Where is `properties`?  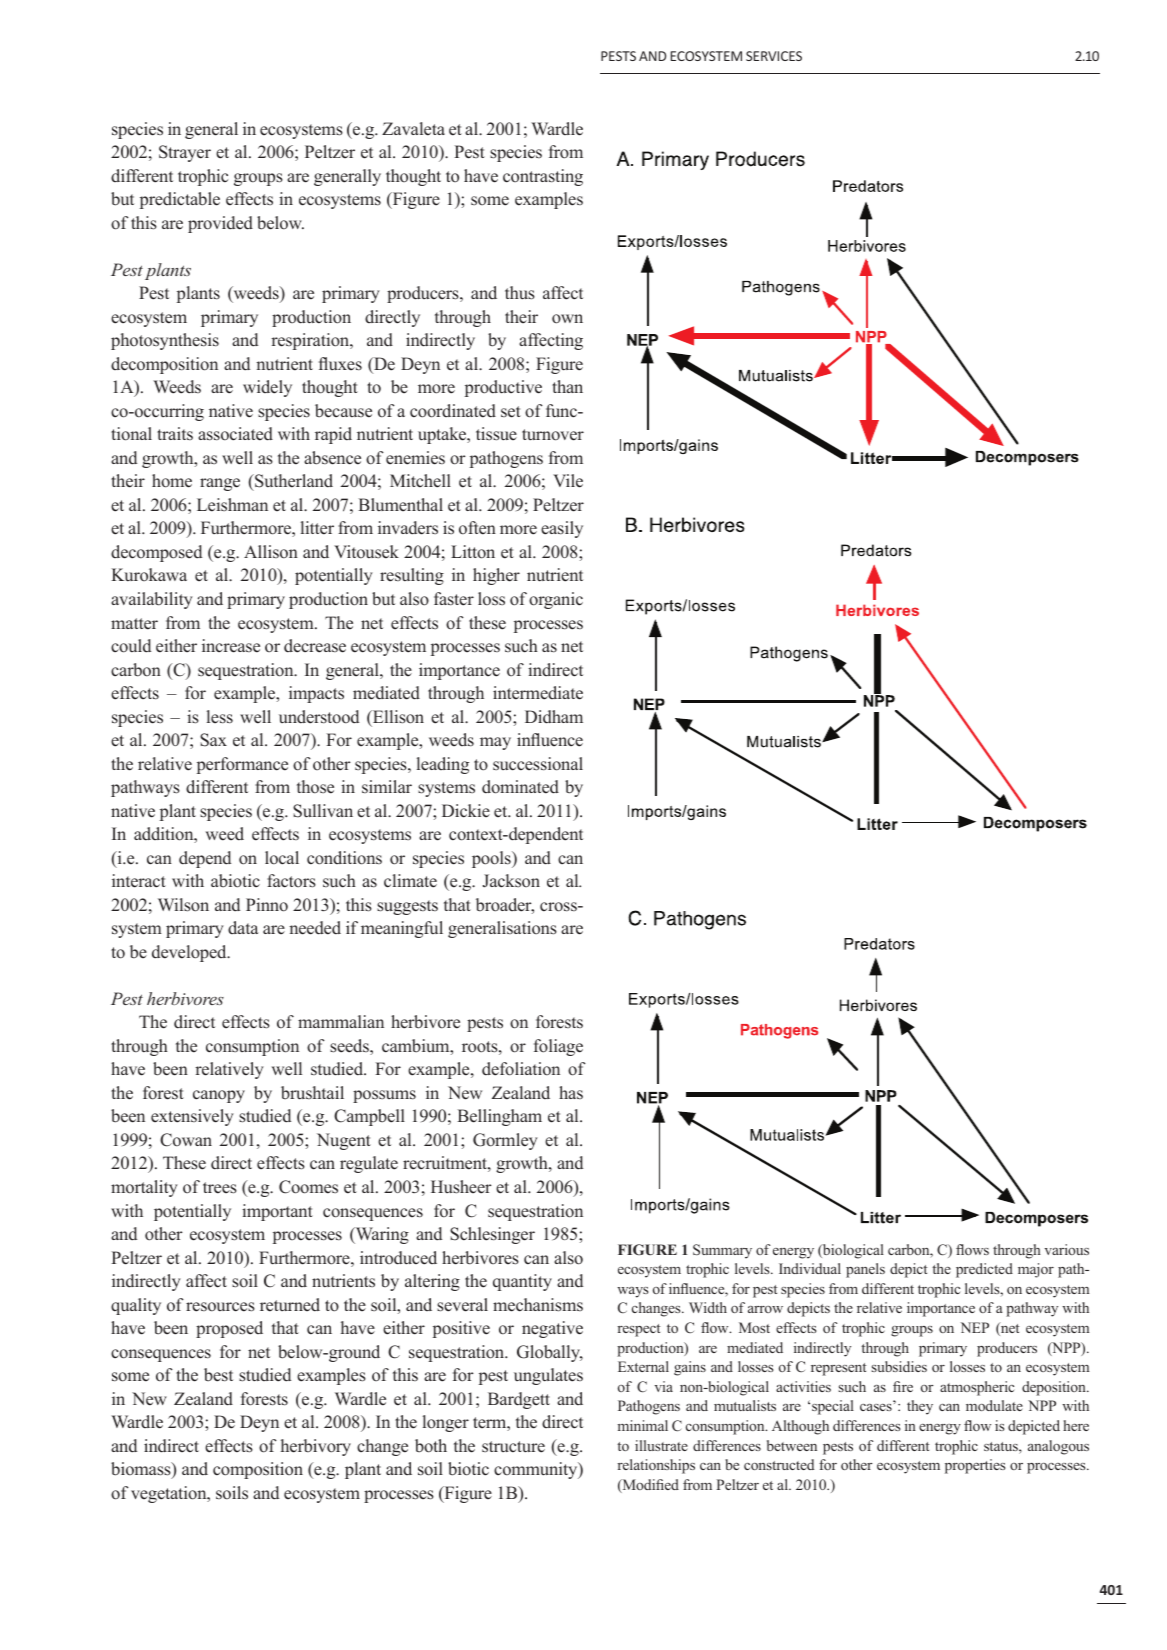 properties is located at coordinates (975, 1466).
